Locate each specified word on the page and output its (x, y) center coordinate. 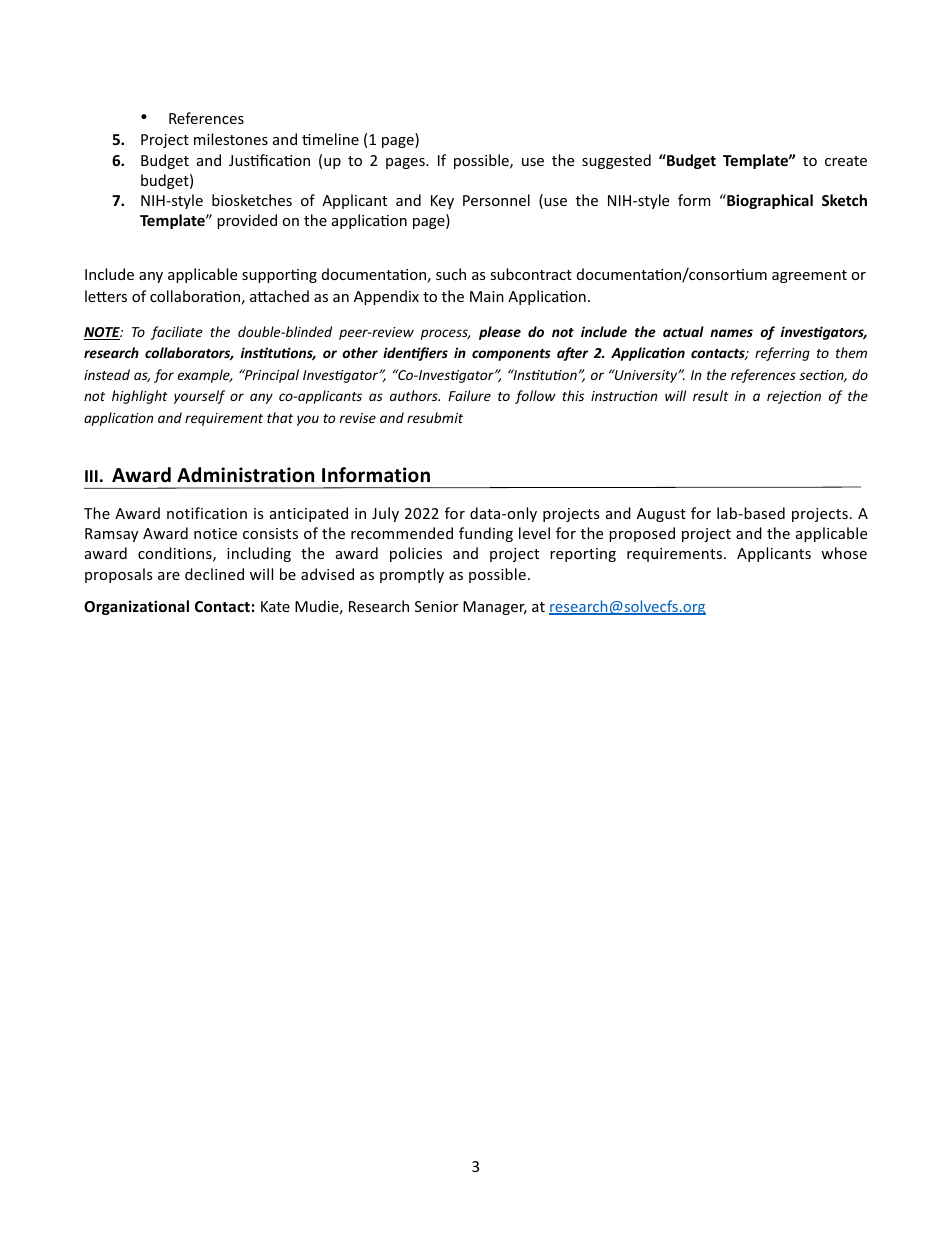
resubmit (435, 417)
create (846, 161)
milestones (231, 139)
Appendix (386, 297)
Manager (495, 608)
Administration (245, 475)
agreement (809, 276)
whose (844, 553)
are (169, 576)
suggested (616, 161)
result (711, 395)
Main (487, 296)
